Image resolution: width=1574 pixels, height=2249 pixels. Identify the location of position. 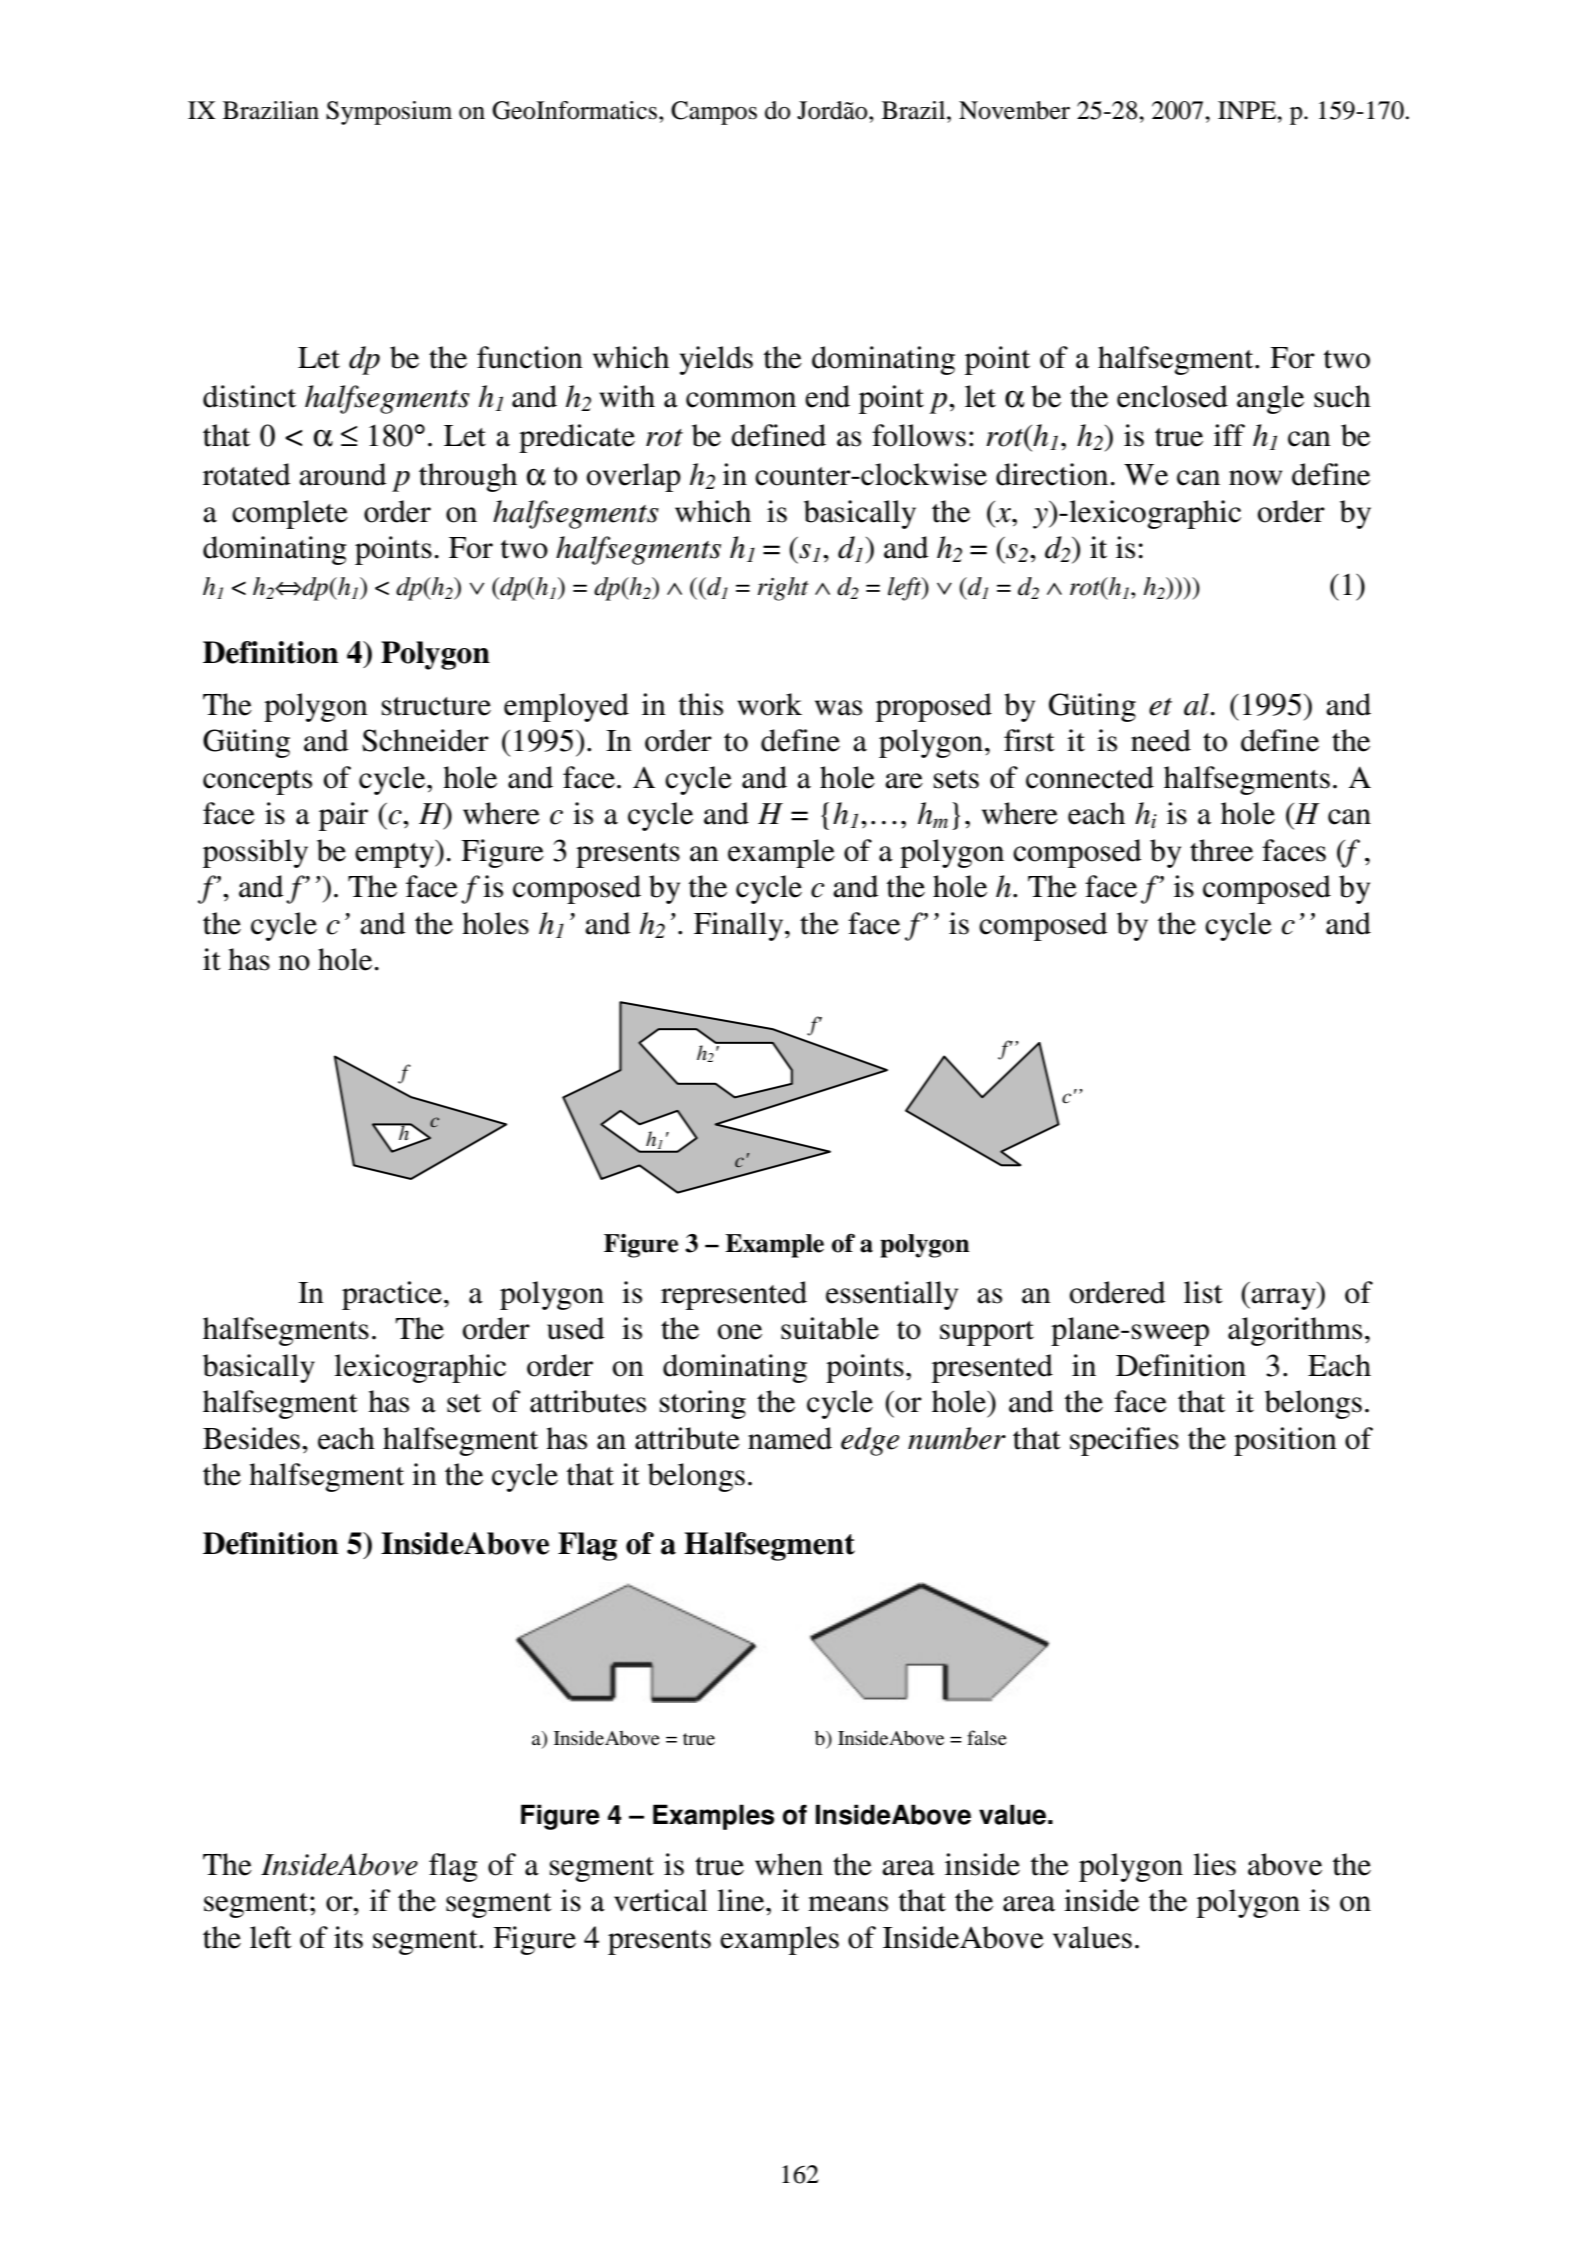
(1285, 1441).
